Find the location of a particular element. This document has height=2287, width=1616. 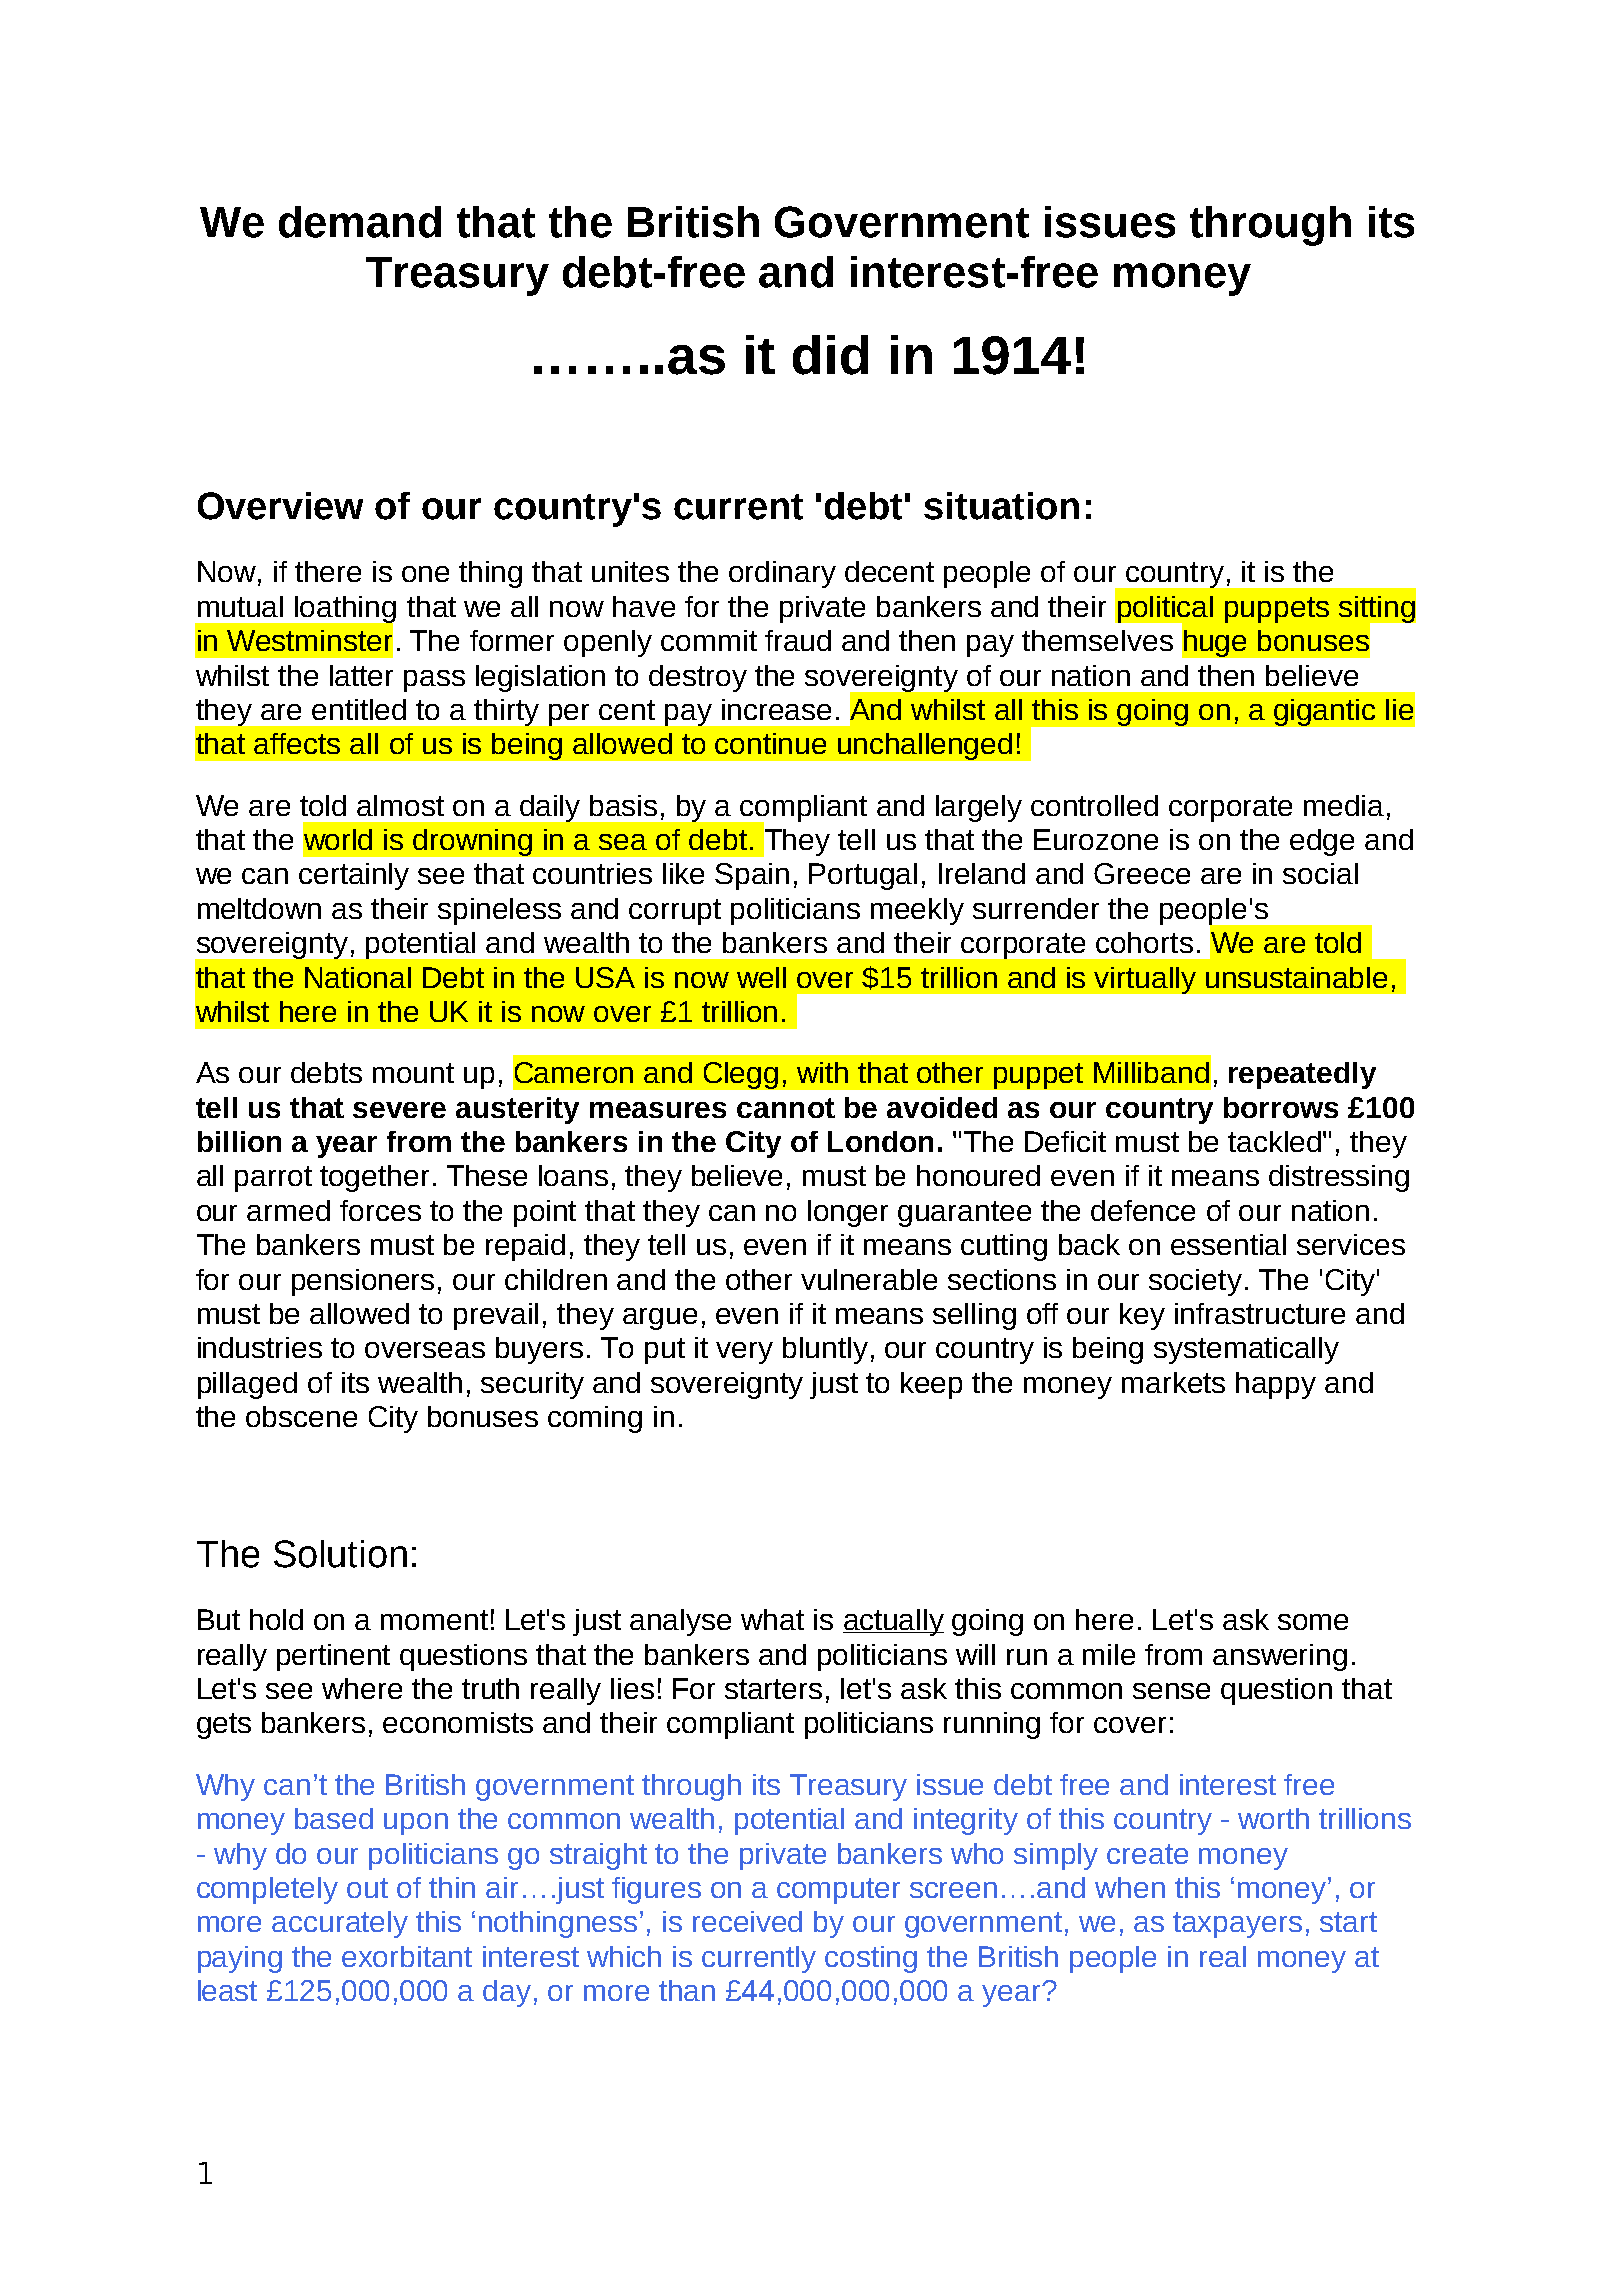

received is located at coordinates (747, 1921).
